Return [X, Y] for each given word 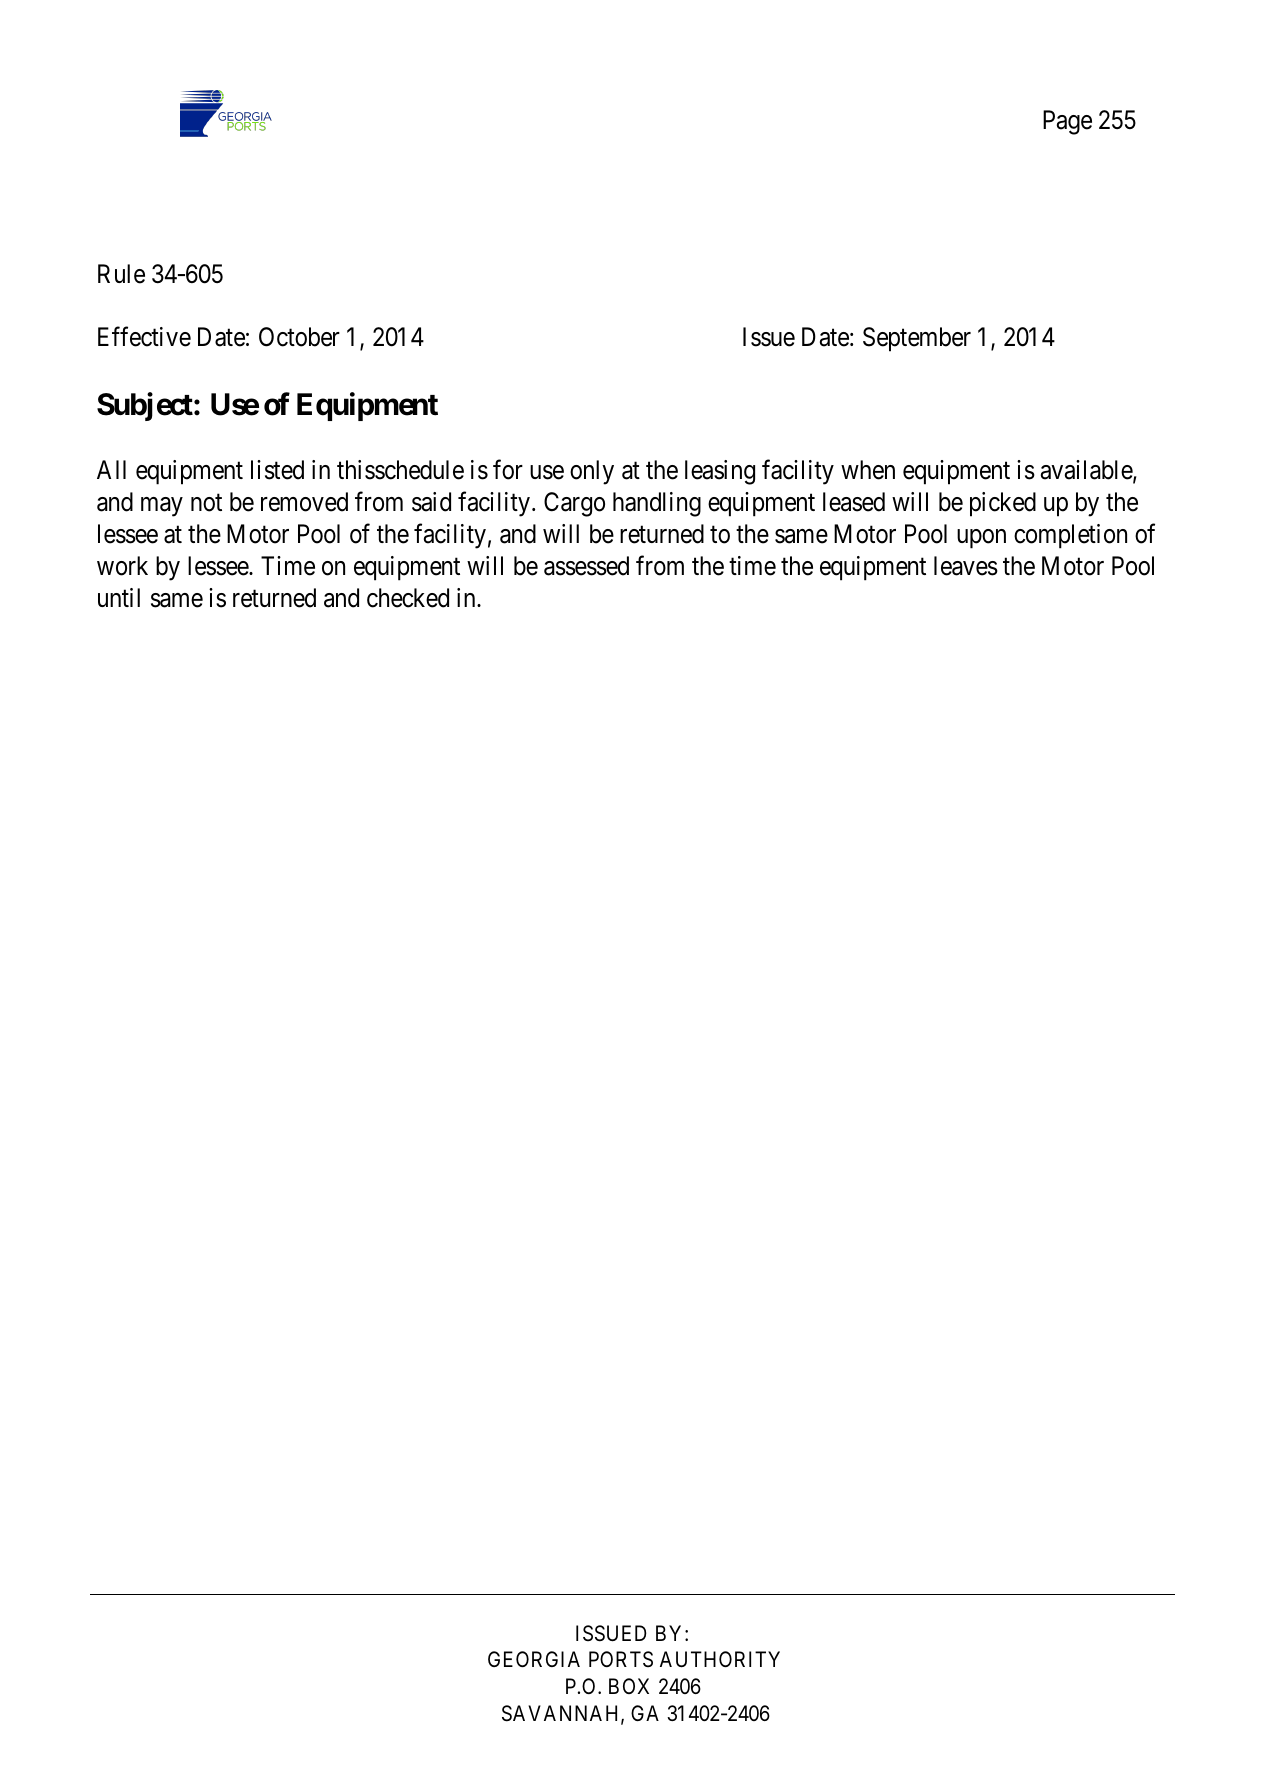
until [119, 597]
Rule [121, 274]
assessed [586, 566]
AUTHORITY [720, 1659]
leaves [966, 566]
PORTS [621, 1659]
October [299, 337]
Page [1067, 122]
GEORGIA [534, 1659]
